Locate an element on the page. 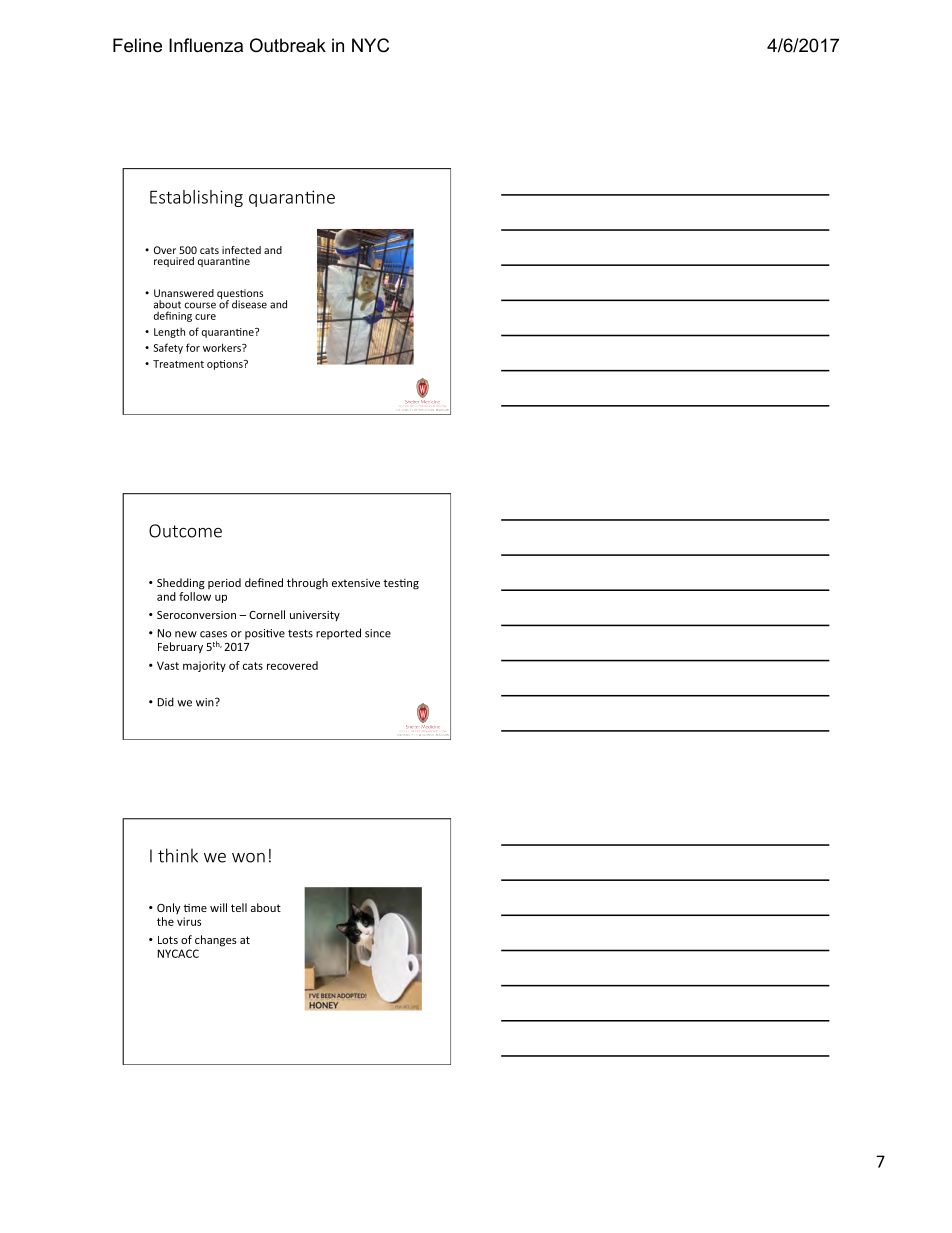 This document has width=952, height=1233. infected is located at coordinates (241, 250).
